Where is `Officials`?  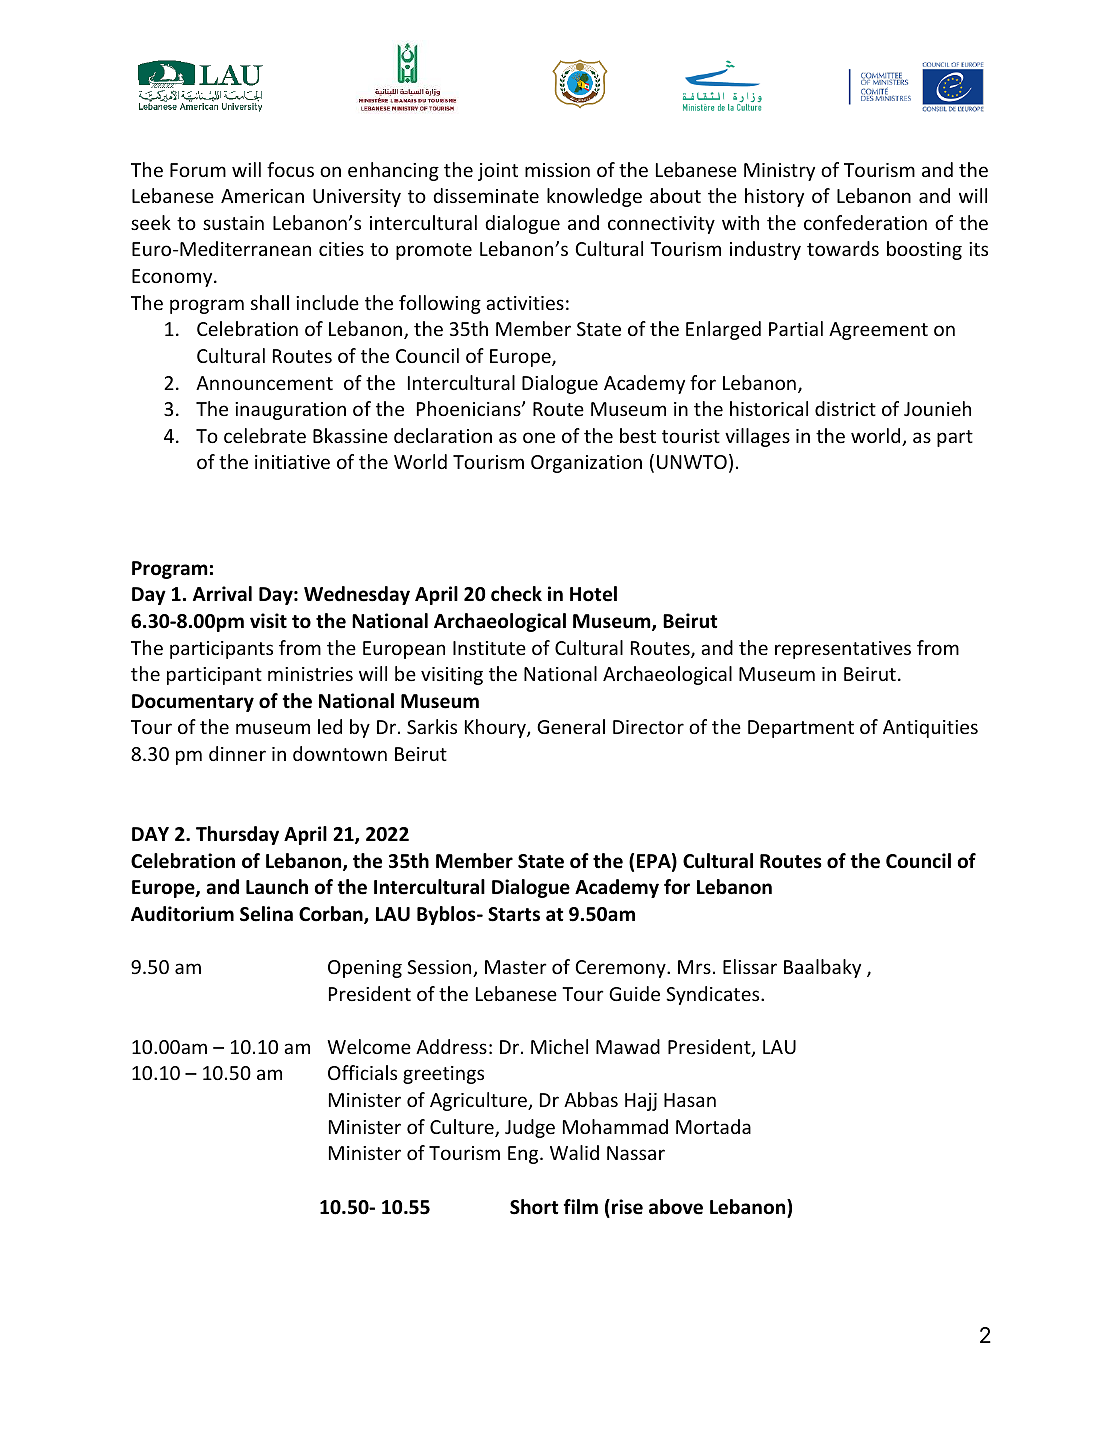
Officials is located at coordinates (362, 1072).
